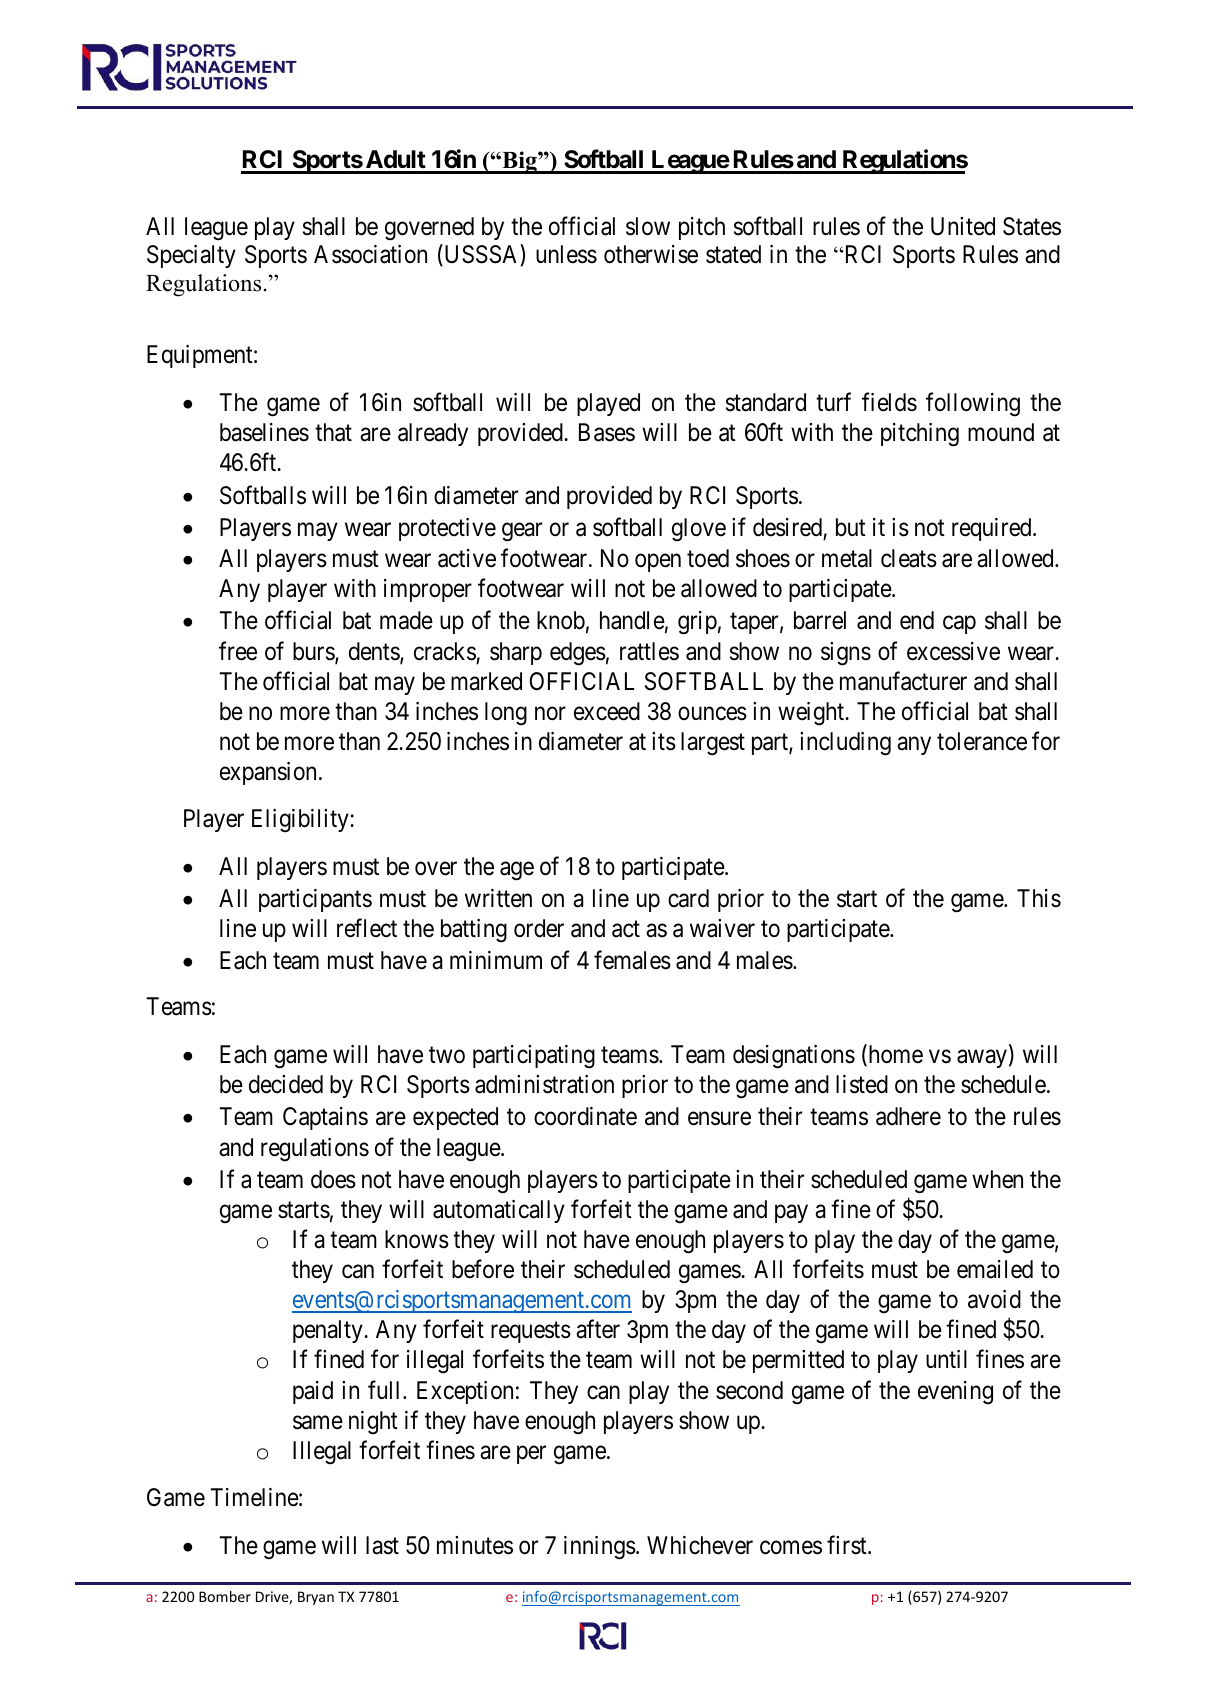 The height and width of the screenshot is (1706, 1206). Describe the element at coordinates (658, 563) in the screenshot. I see `open` at that location.
